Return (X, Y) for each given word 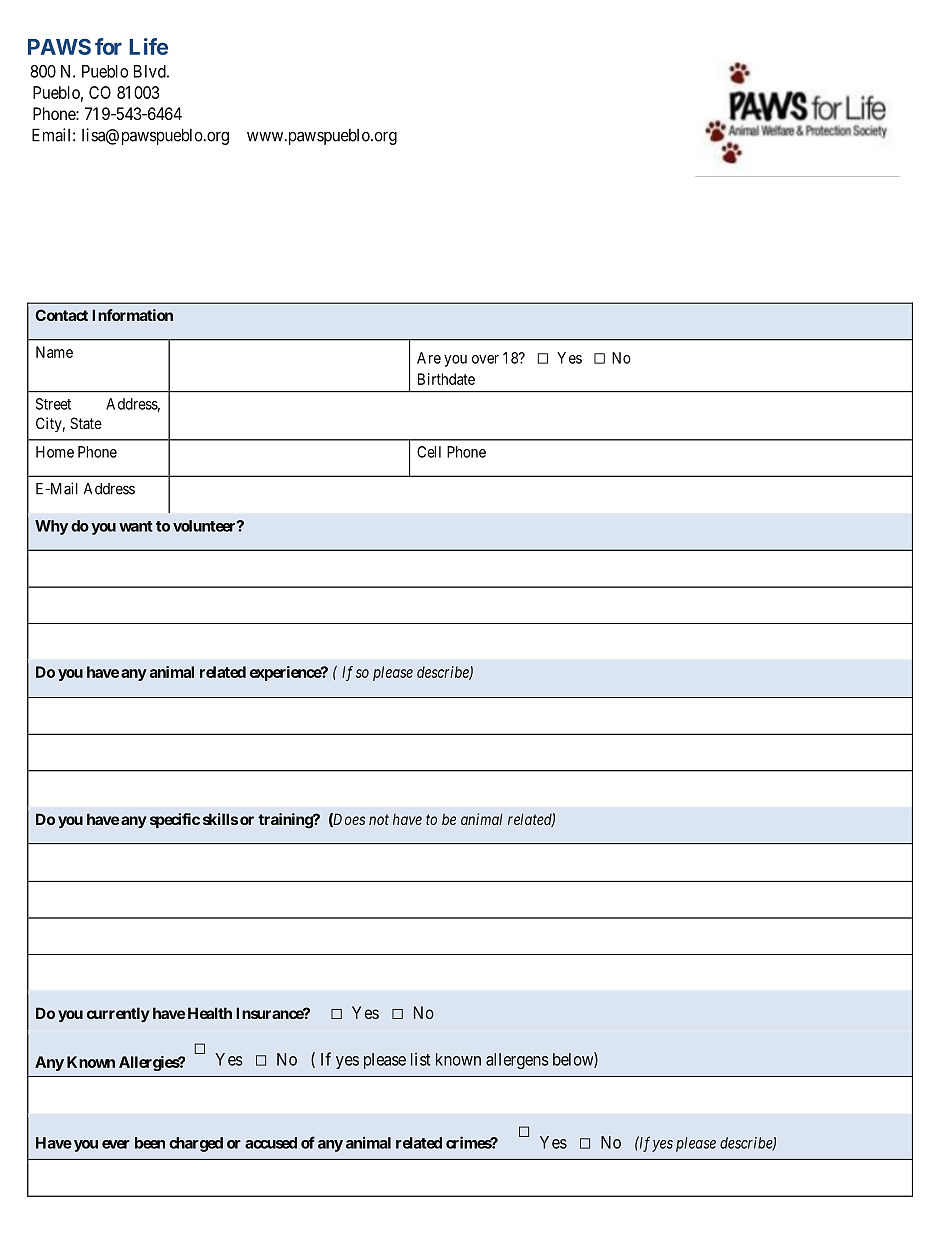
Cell (429, 452)
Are (429, 358)
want (136, 526)
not (379, 819)
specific (175, 820)
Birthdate (446, 379)
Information (132, 315)
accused (271, 1143)
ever (116, 1144)
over (485, 359)
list (420, 1059)
